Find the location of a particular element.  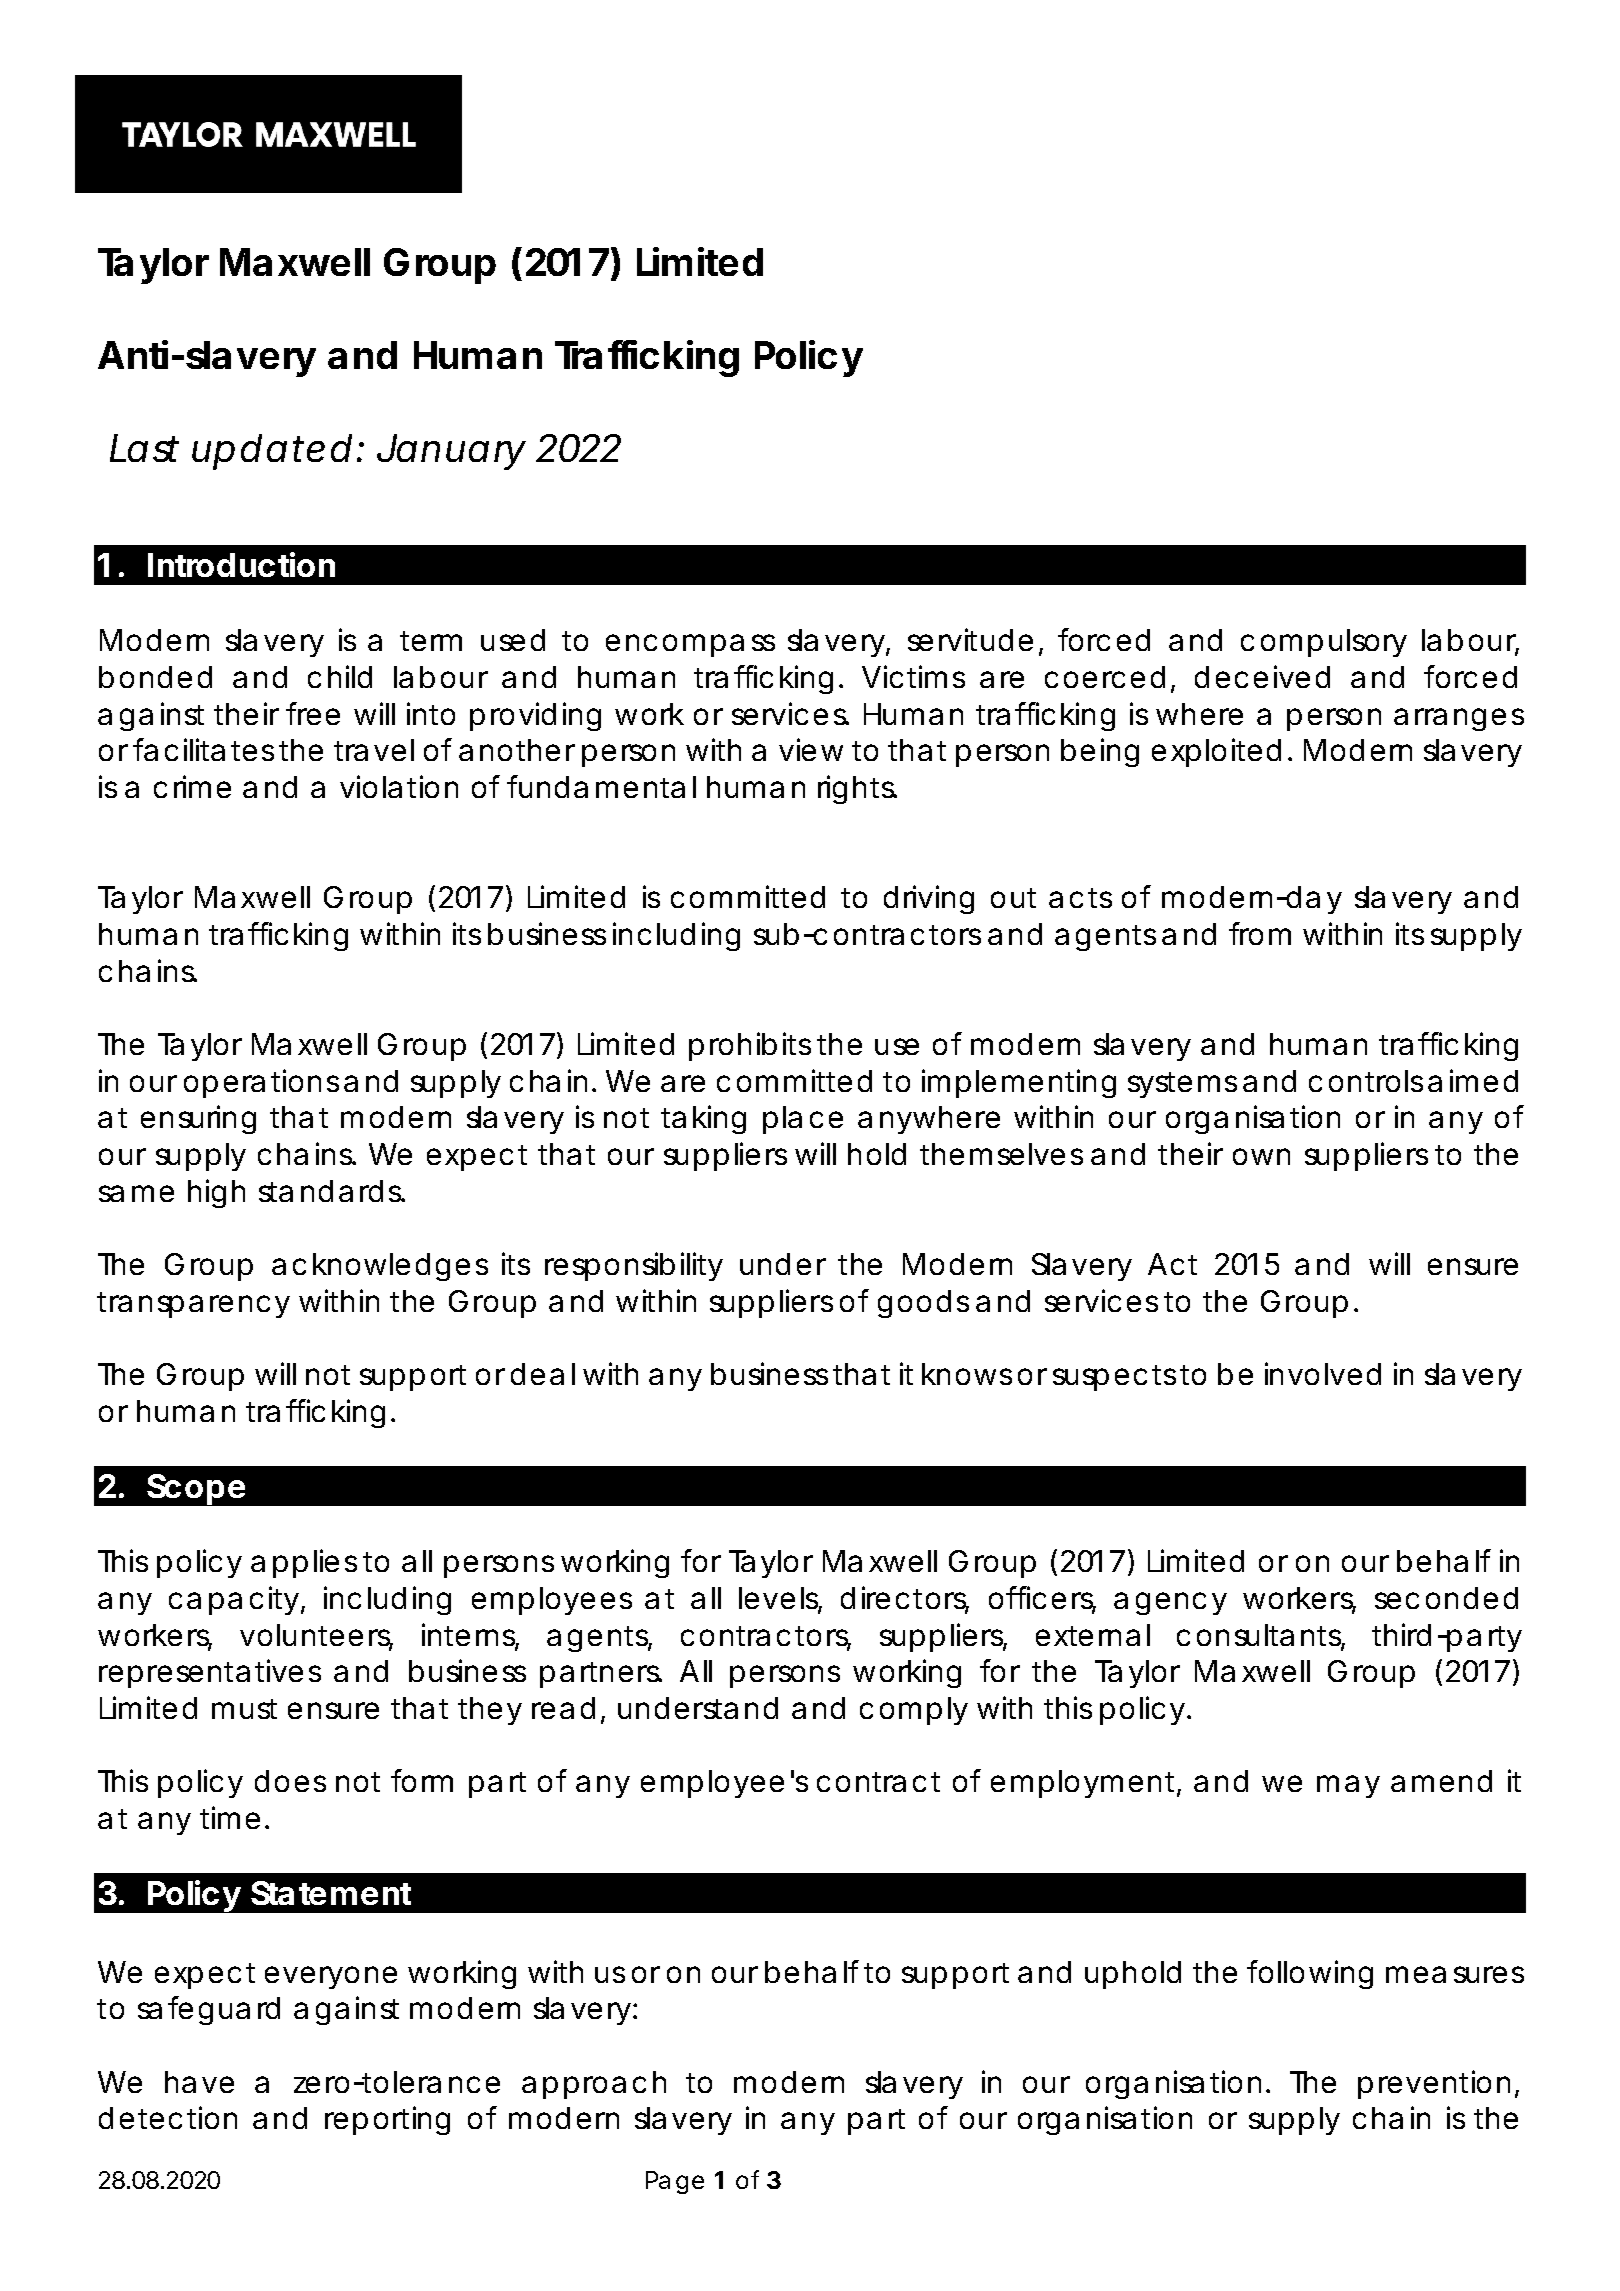

levels is located at coordinates (780, 1599).
